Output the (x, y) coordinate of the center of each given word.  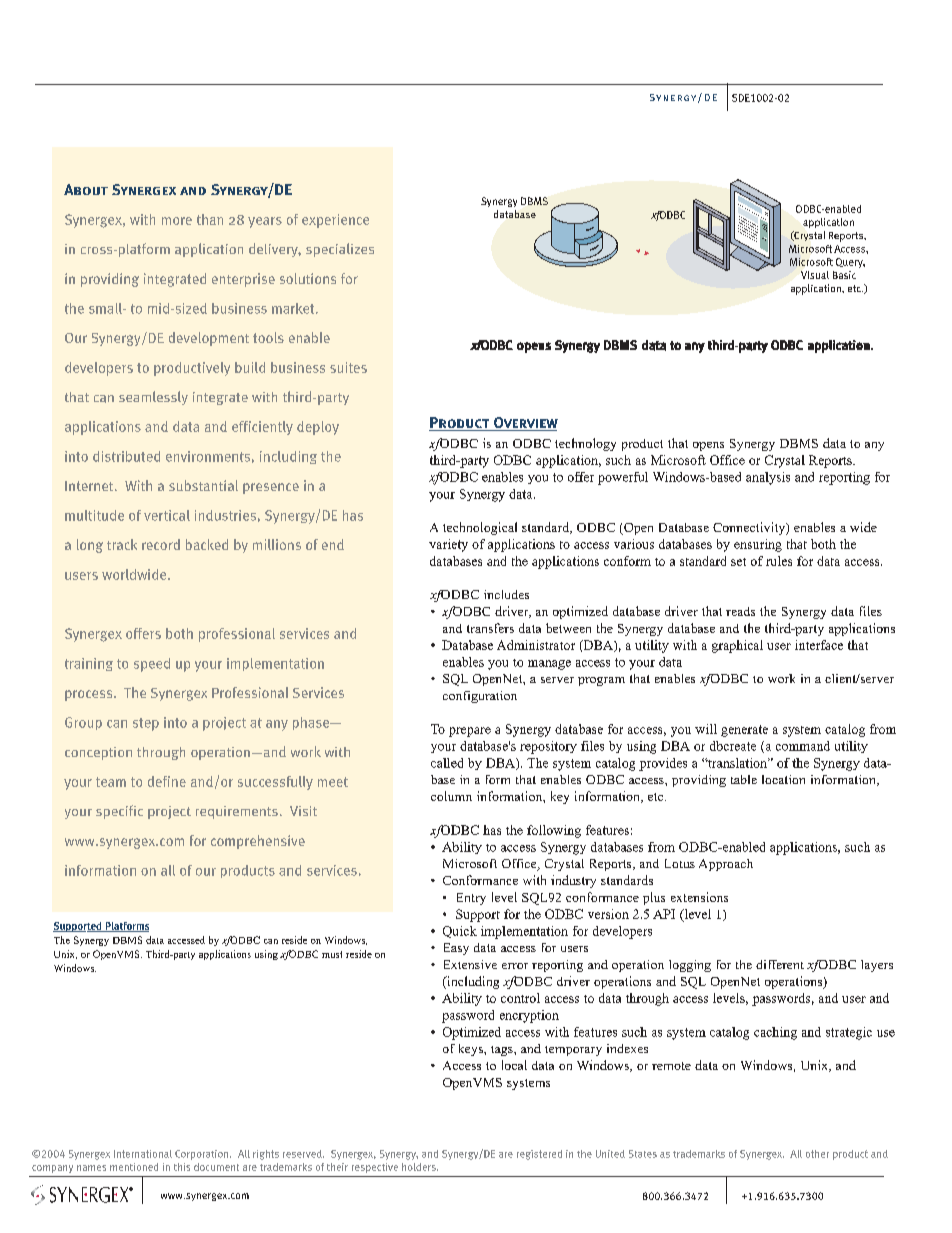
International (143, 1154)
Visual (815, 275)
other (817, 1154)
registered (539, 1155)
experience (335, 221)
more (177, 221)
